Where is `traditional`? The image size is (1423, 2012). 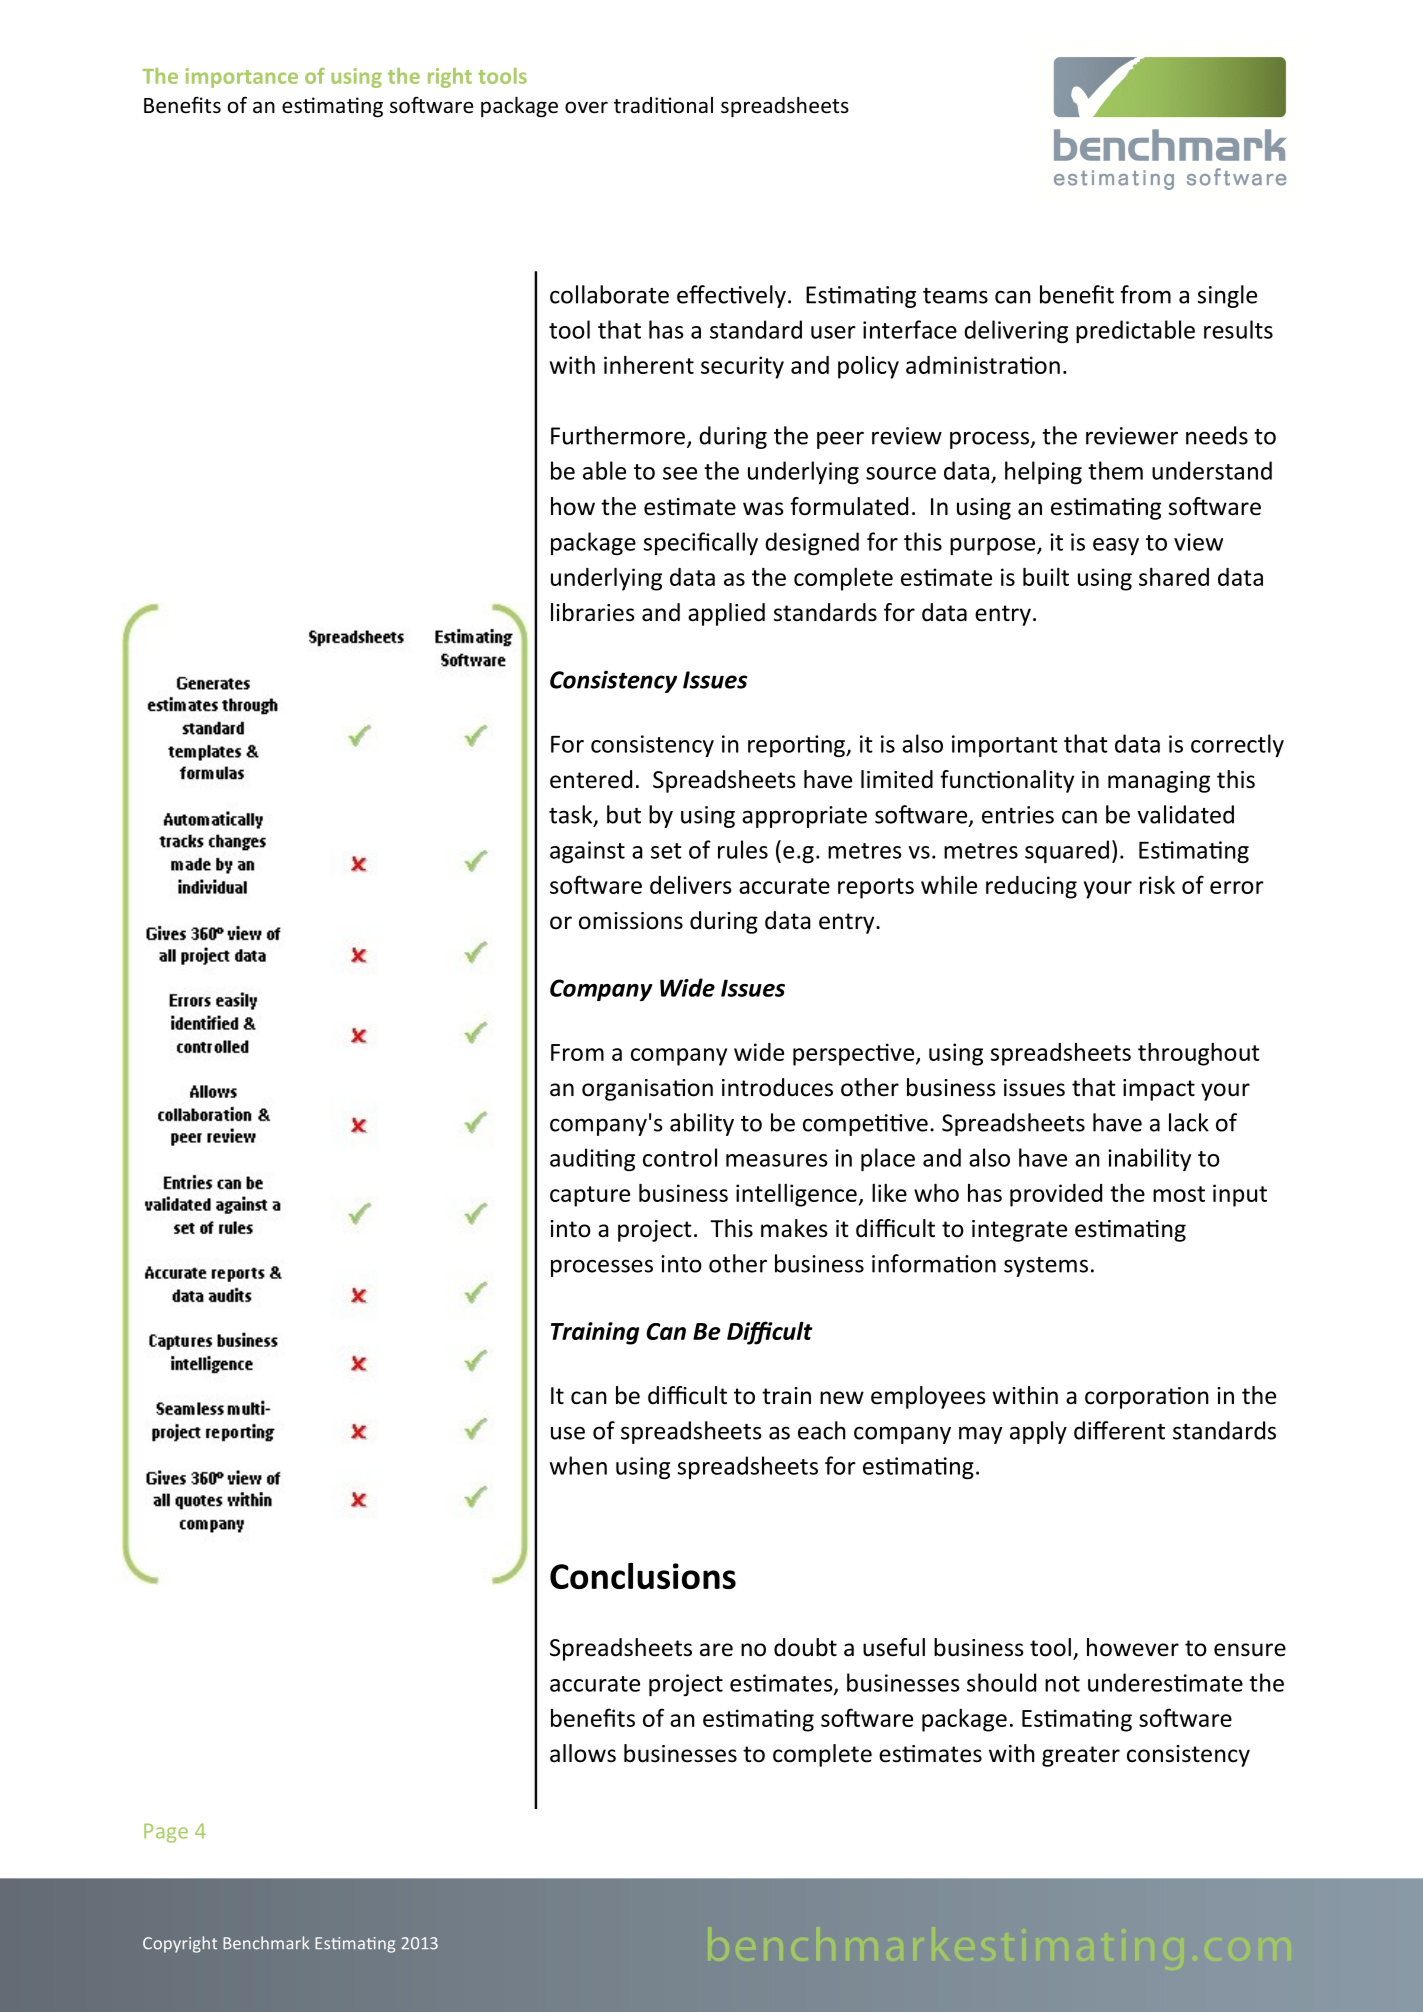
traditional is located at coordinates (663, 105).
